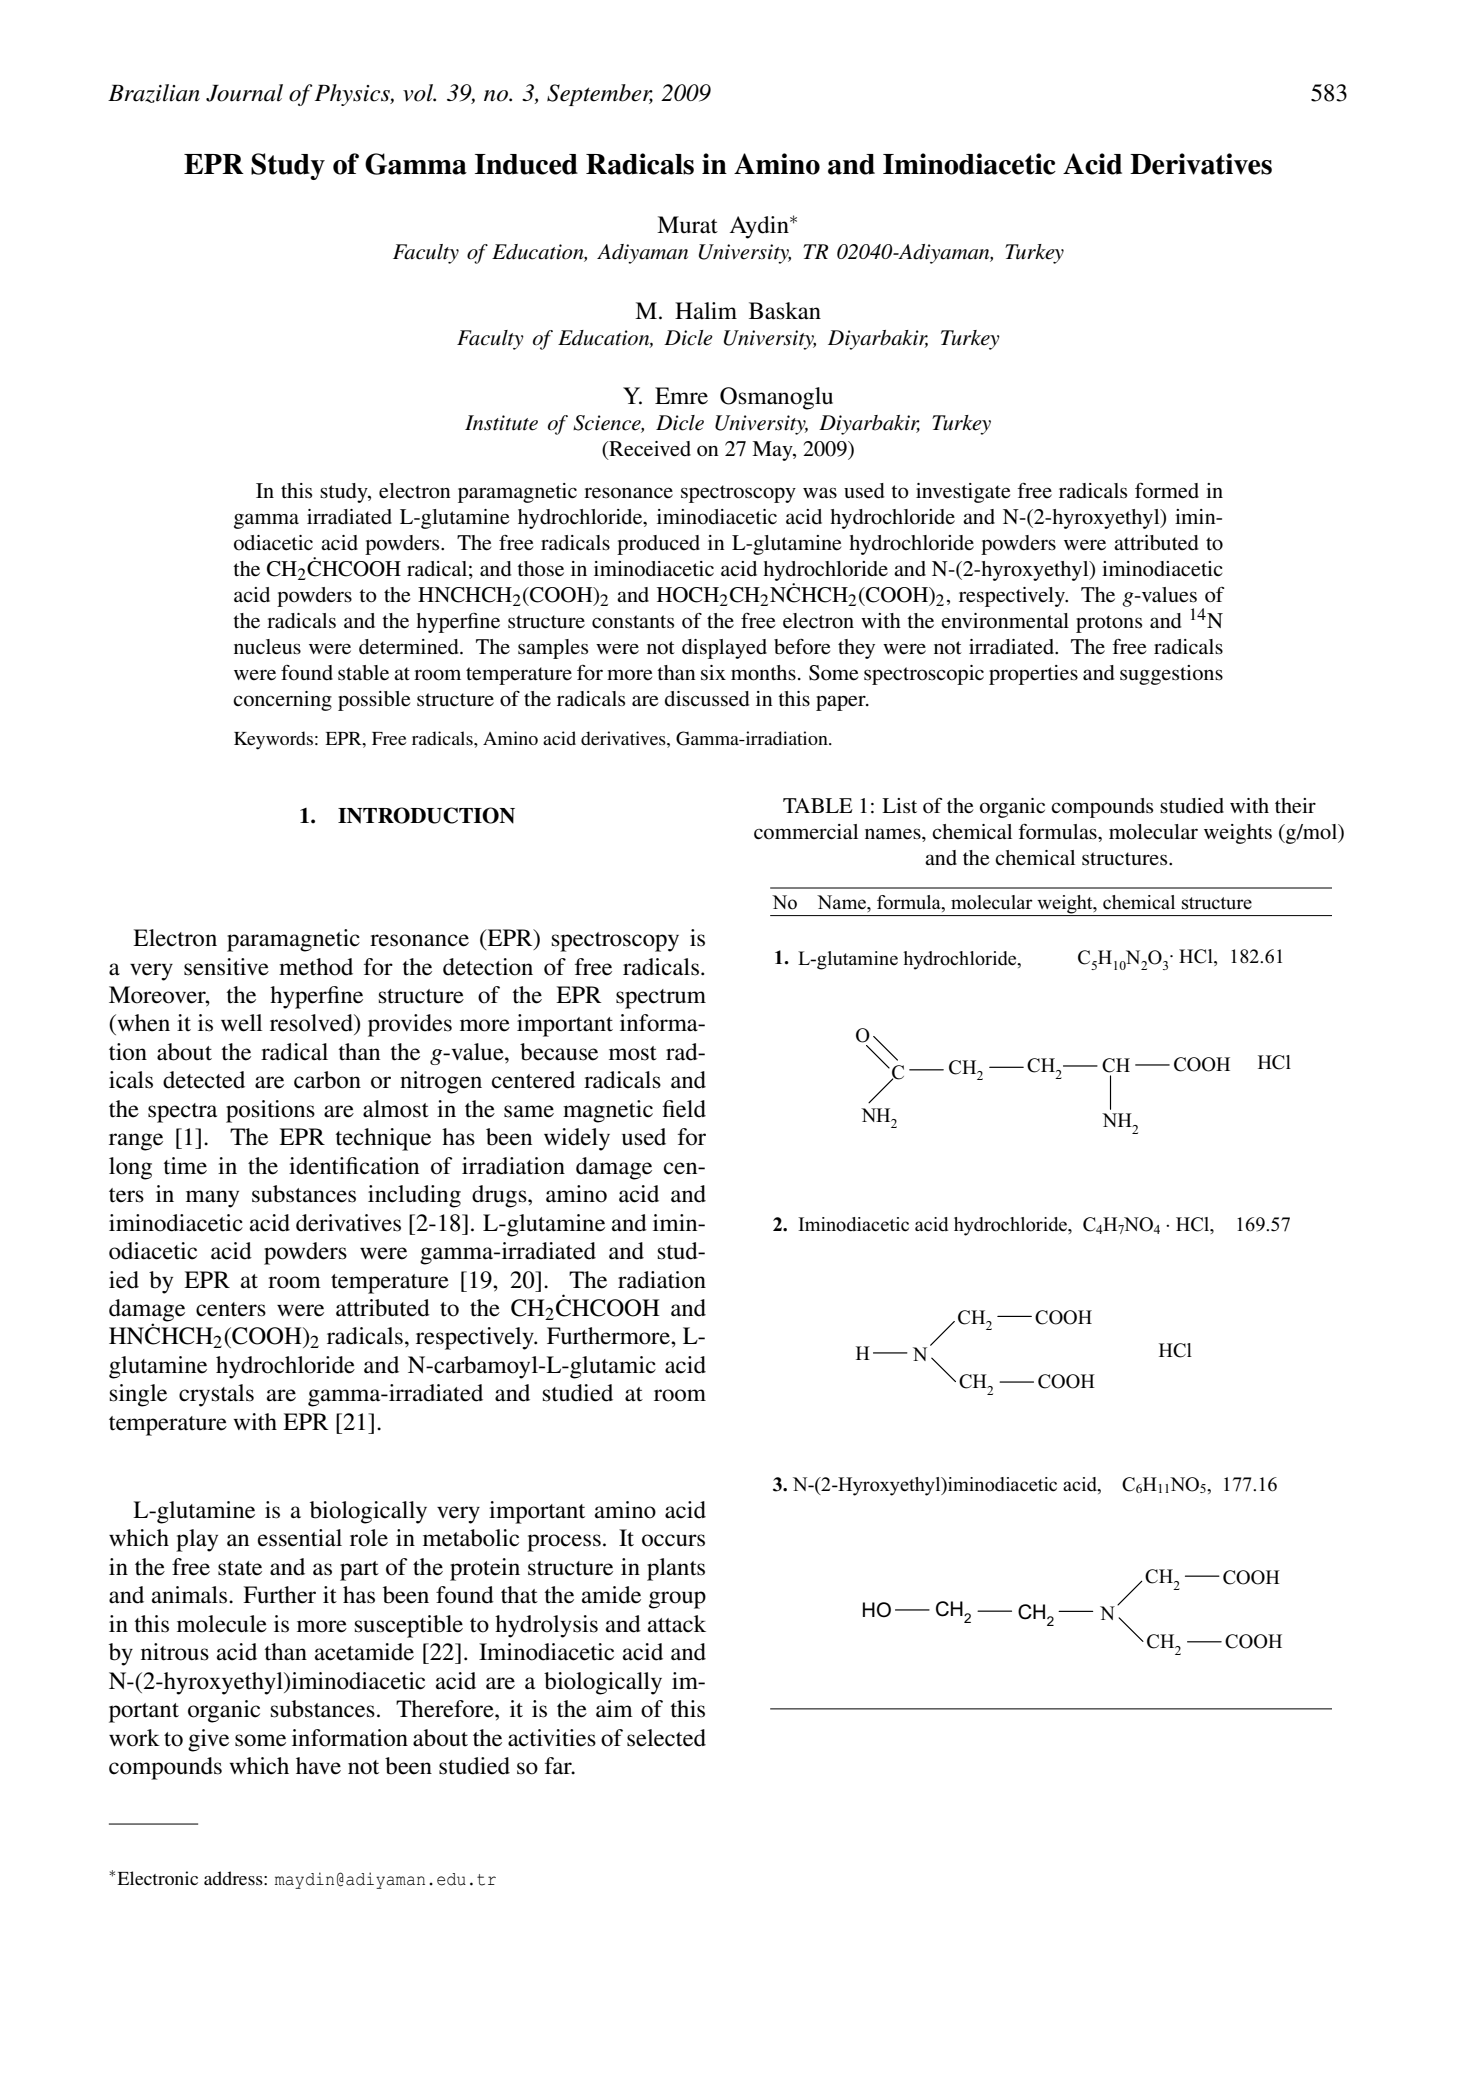 The width and height of the image is (1478, 2091). What do you see at coordinates (658, 545) in the image?
I see `produced` at bounding box center [658, 545].
